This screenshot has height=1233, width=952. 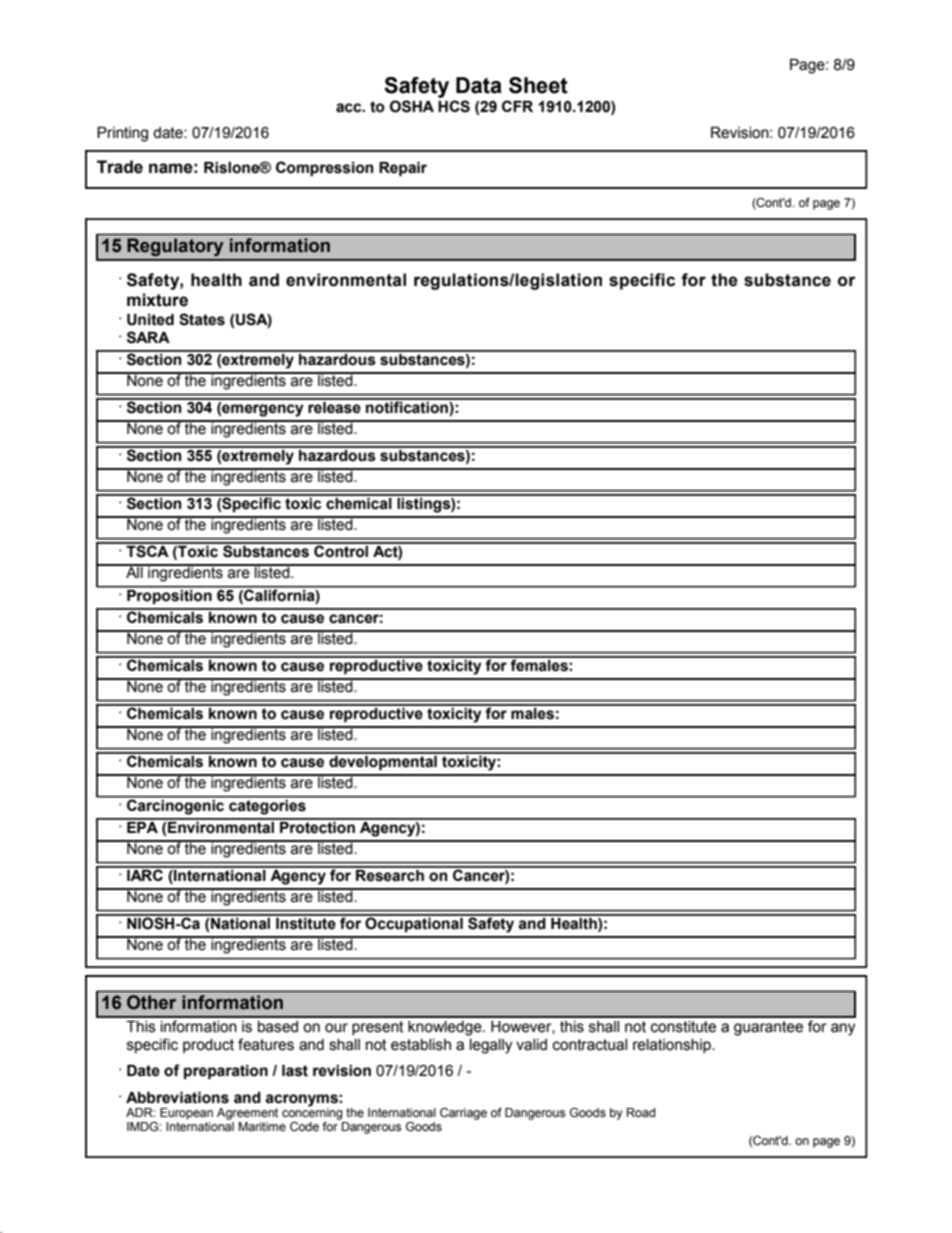 I want to click on Sheet, so click(x=538, y=85).
